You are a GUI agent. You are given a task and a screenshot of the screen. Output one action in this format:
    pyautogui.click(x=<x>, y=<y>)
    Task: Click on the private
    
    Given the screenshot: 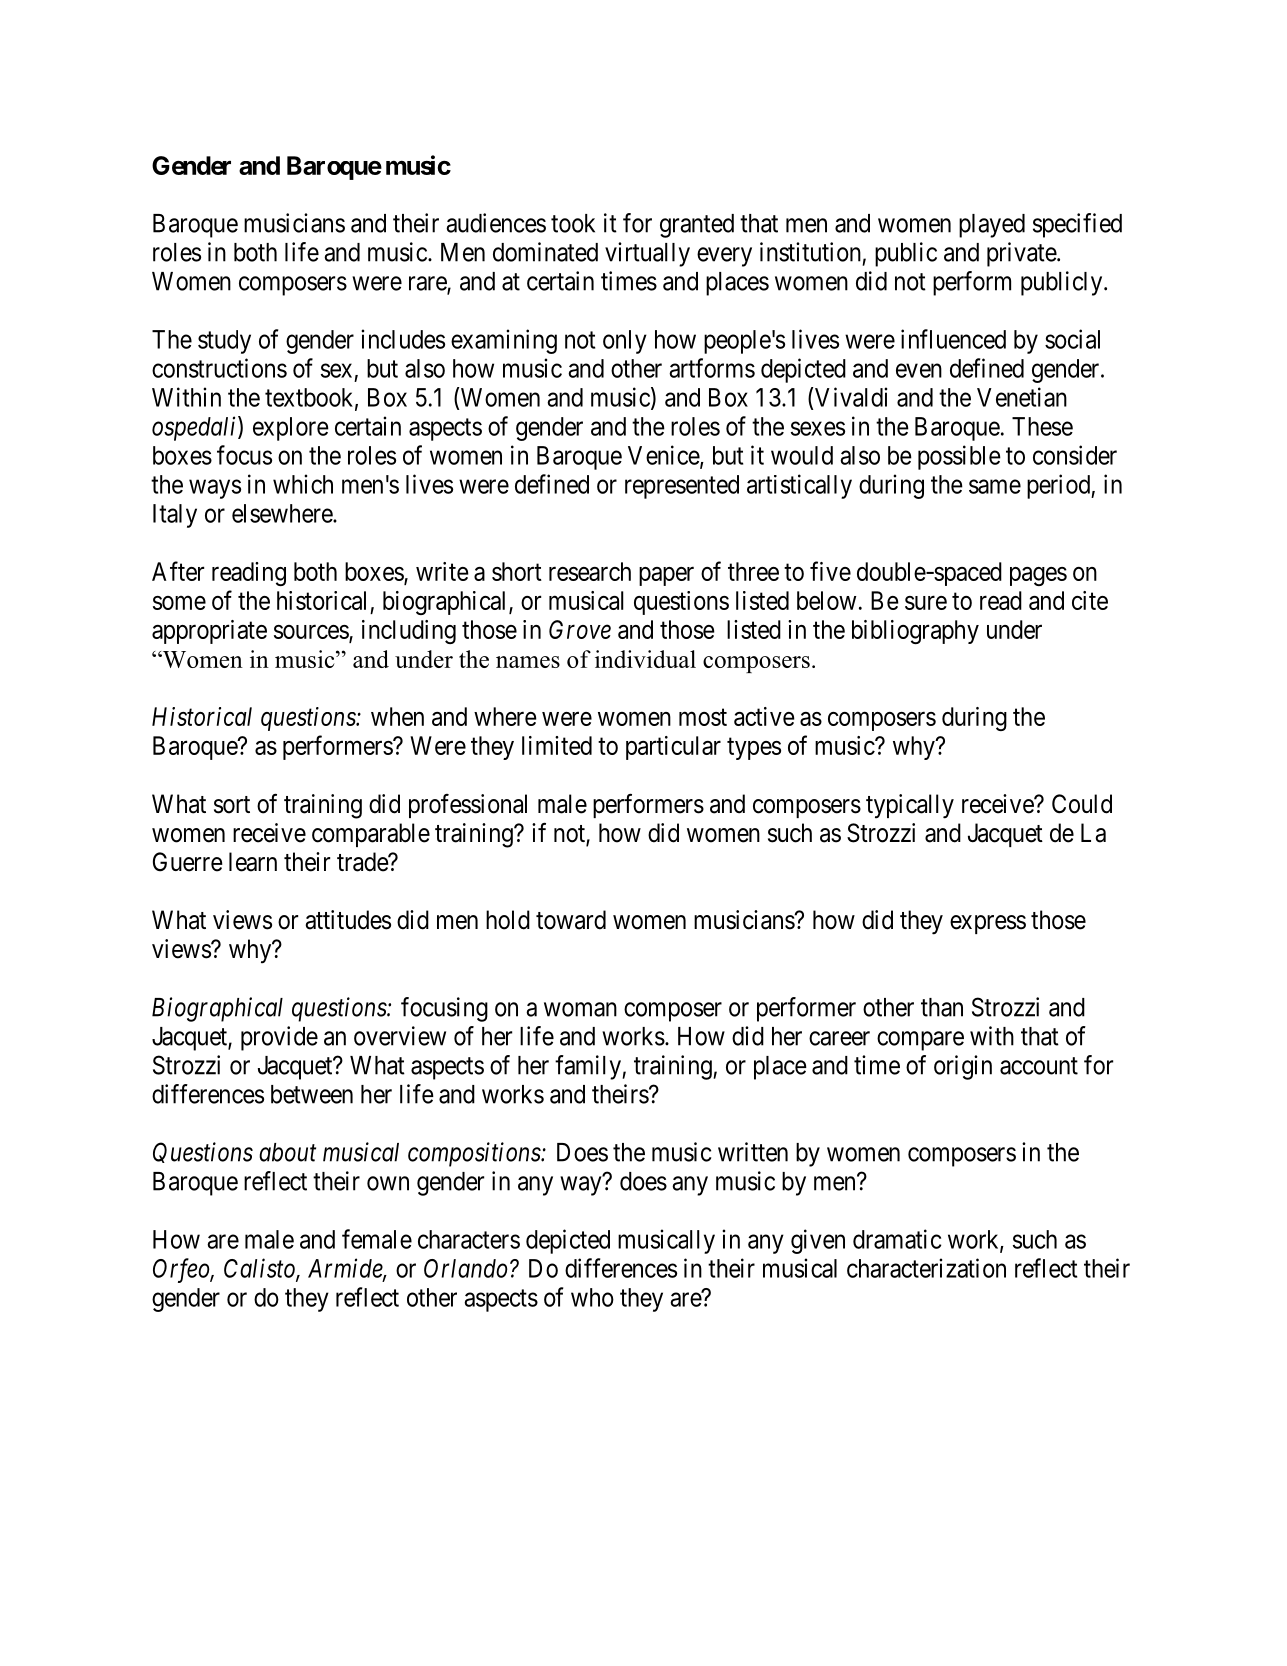 What is the action you would take?
    pyautogui.click(x=1022, y=254)
